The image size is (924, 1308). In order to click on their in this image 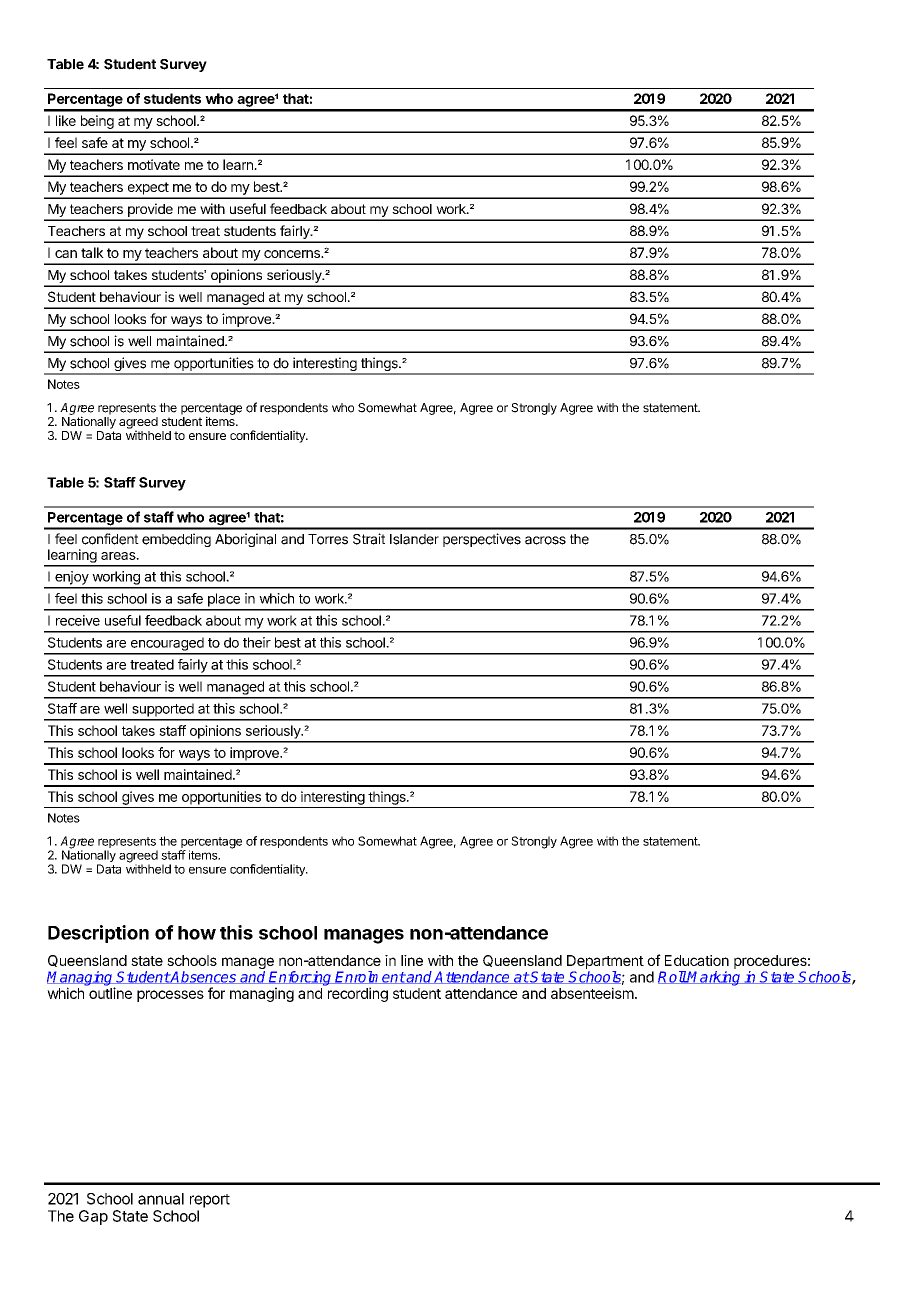, I will do `click(257, 642)`.
